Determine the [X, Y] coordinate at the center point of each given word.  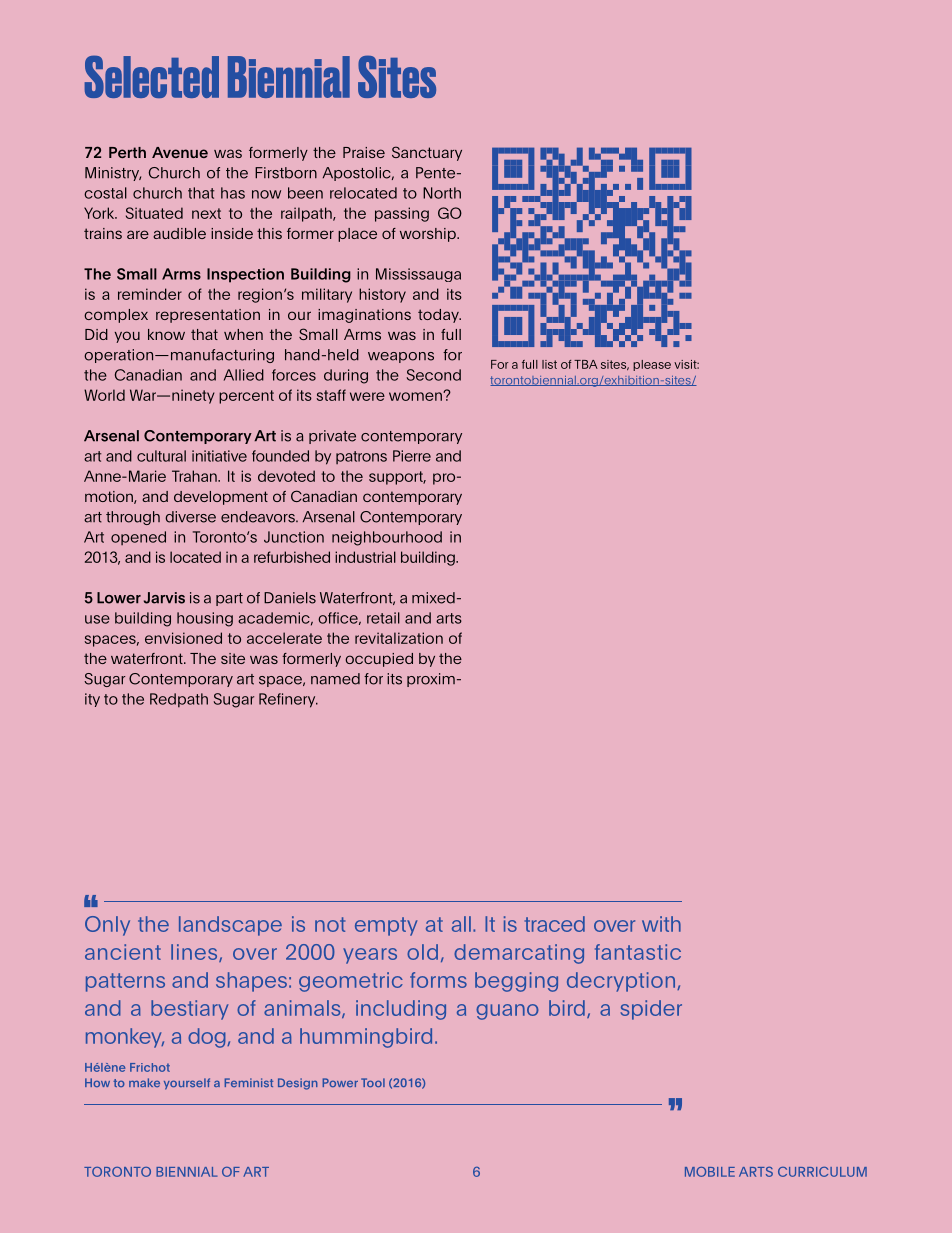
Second [434, 375]
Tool [373, 1082]
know [166, 334]
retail [383, 618]
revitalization [399, 638]
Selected [152, 76]
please [652, 365]
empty [386, 926]
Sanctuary [427, 153]
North [442, 193]
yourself [187, 1084]
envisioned [183, 638]
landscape [230, 926]
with [661, 924]
